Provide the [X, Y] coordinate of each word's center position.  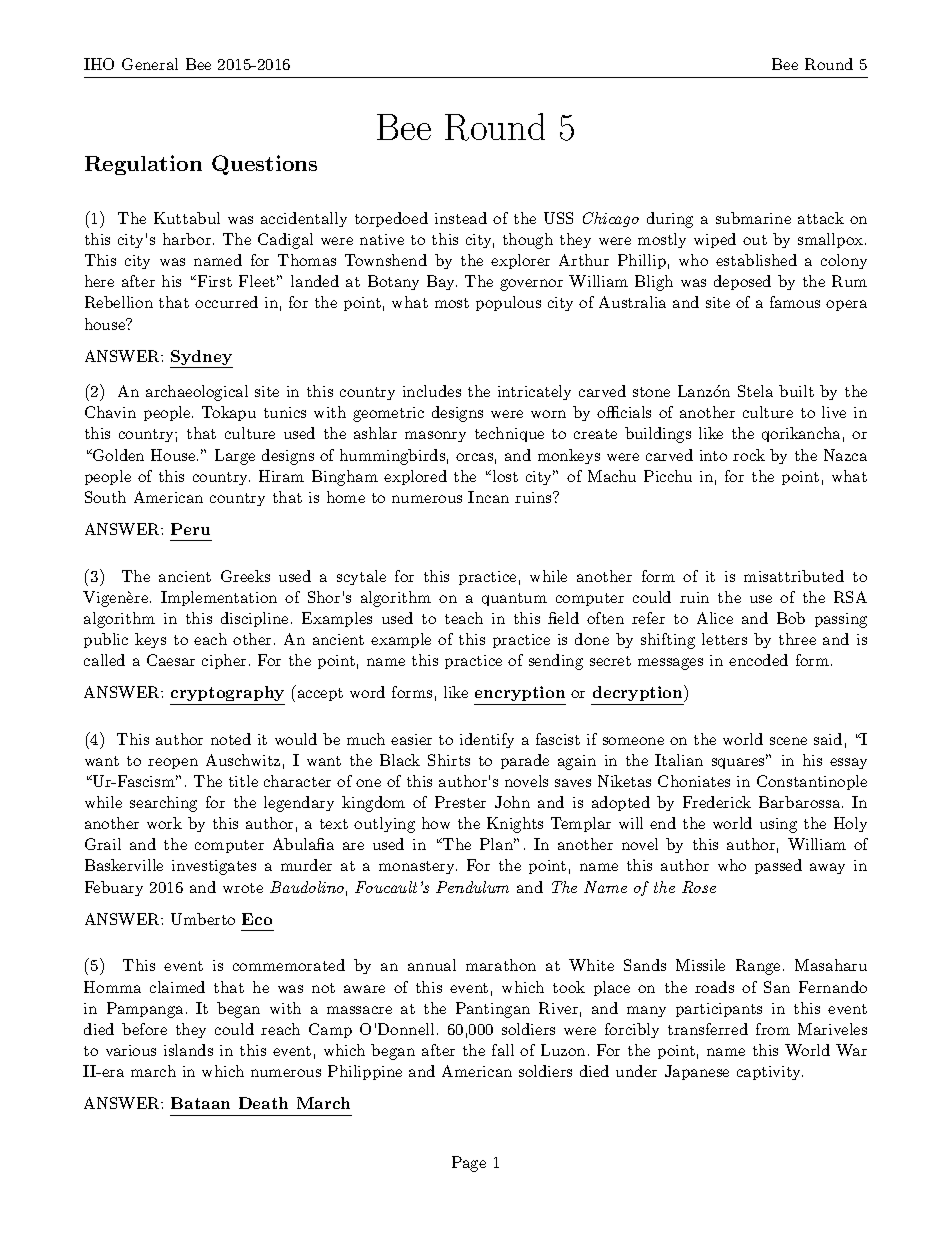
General [150, 64]
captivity [770, 1073]
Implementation [219, 598]
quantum [514, 599]
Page [469, 1164]
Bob [791, 618]
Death [263, 1103]
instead [461, 218]
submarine [753, 218]
